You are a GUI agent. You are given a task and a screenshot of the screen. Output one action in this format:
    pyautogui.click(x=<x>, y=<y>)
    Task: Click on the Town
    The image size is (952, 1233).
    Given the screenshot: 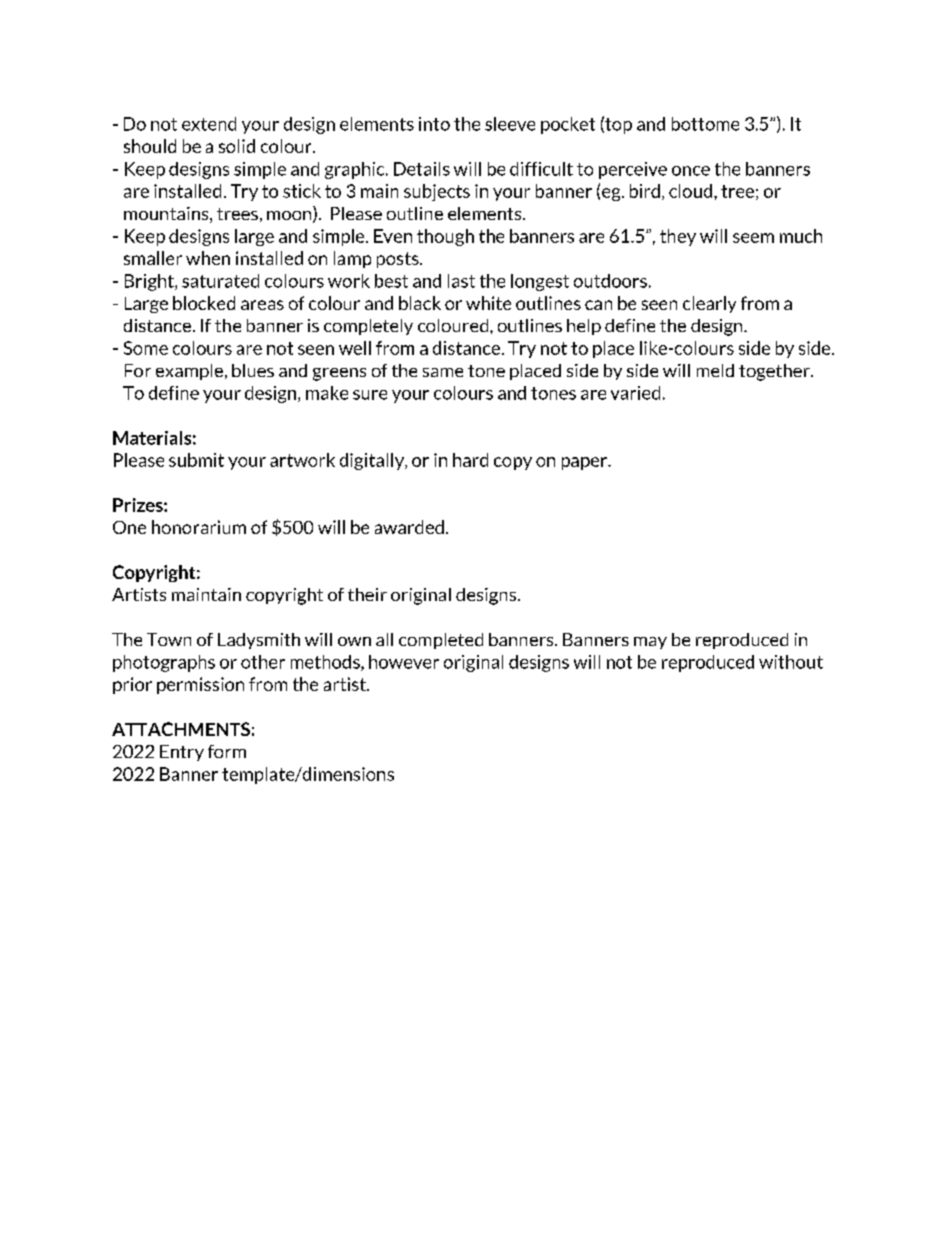 What is the action you would take?
    pyautogui.click(x=169, y=639)
